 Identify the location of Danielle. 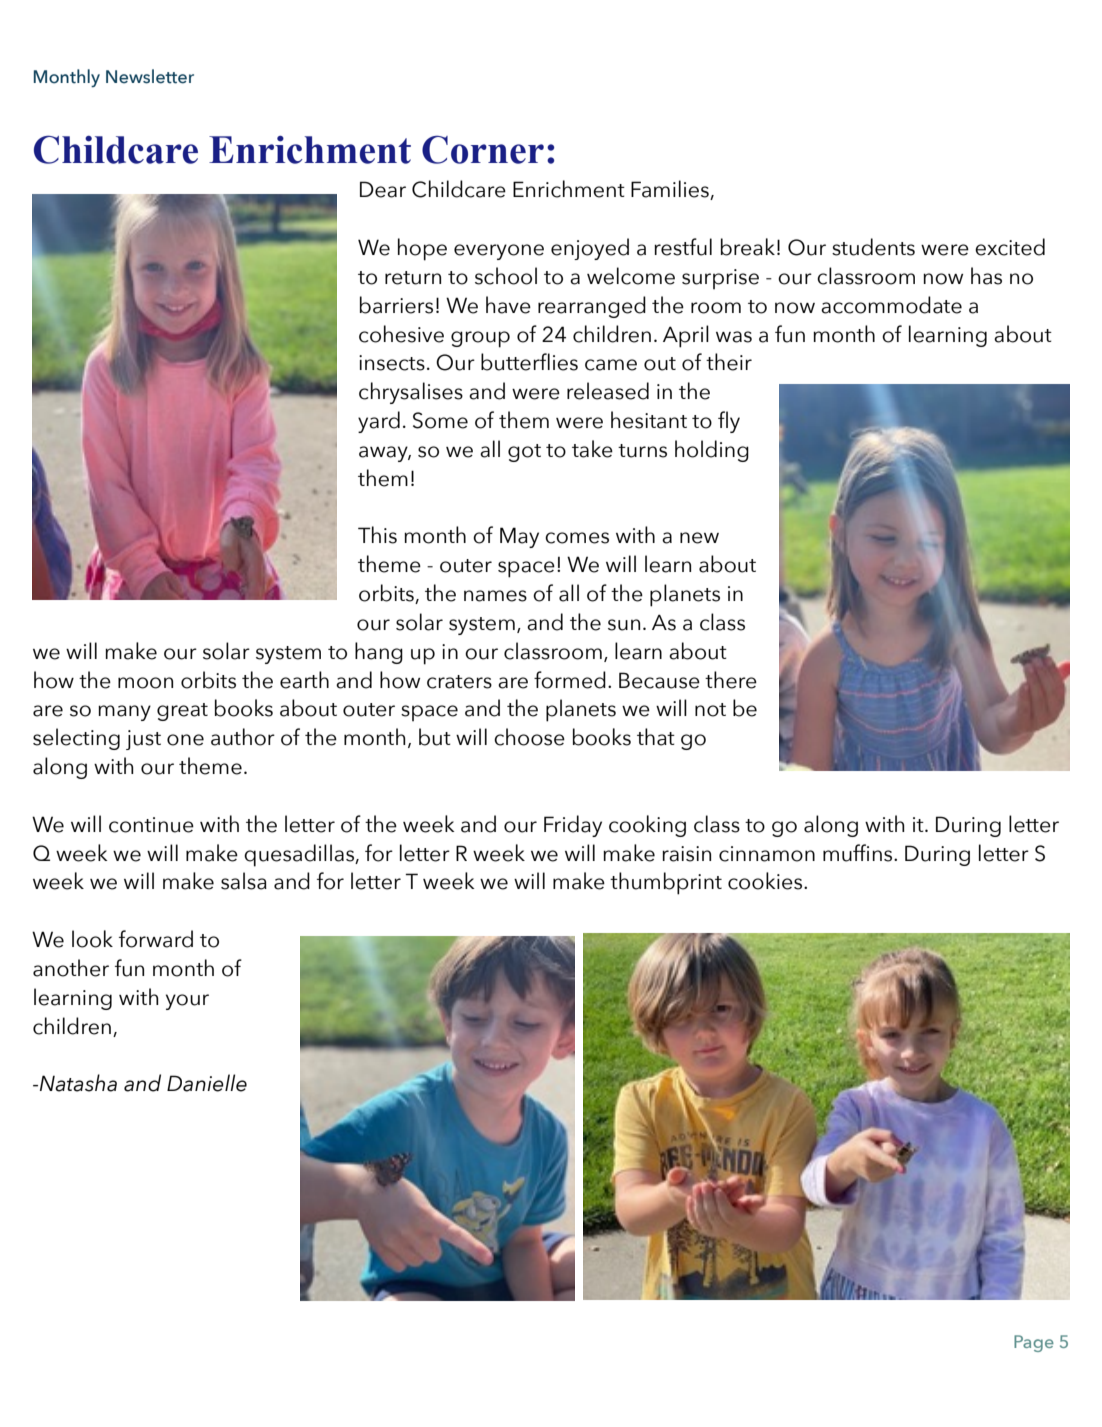
(207, 1083).
